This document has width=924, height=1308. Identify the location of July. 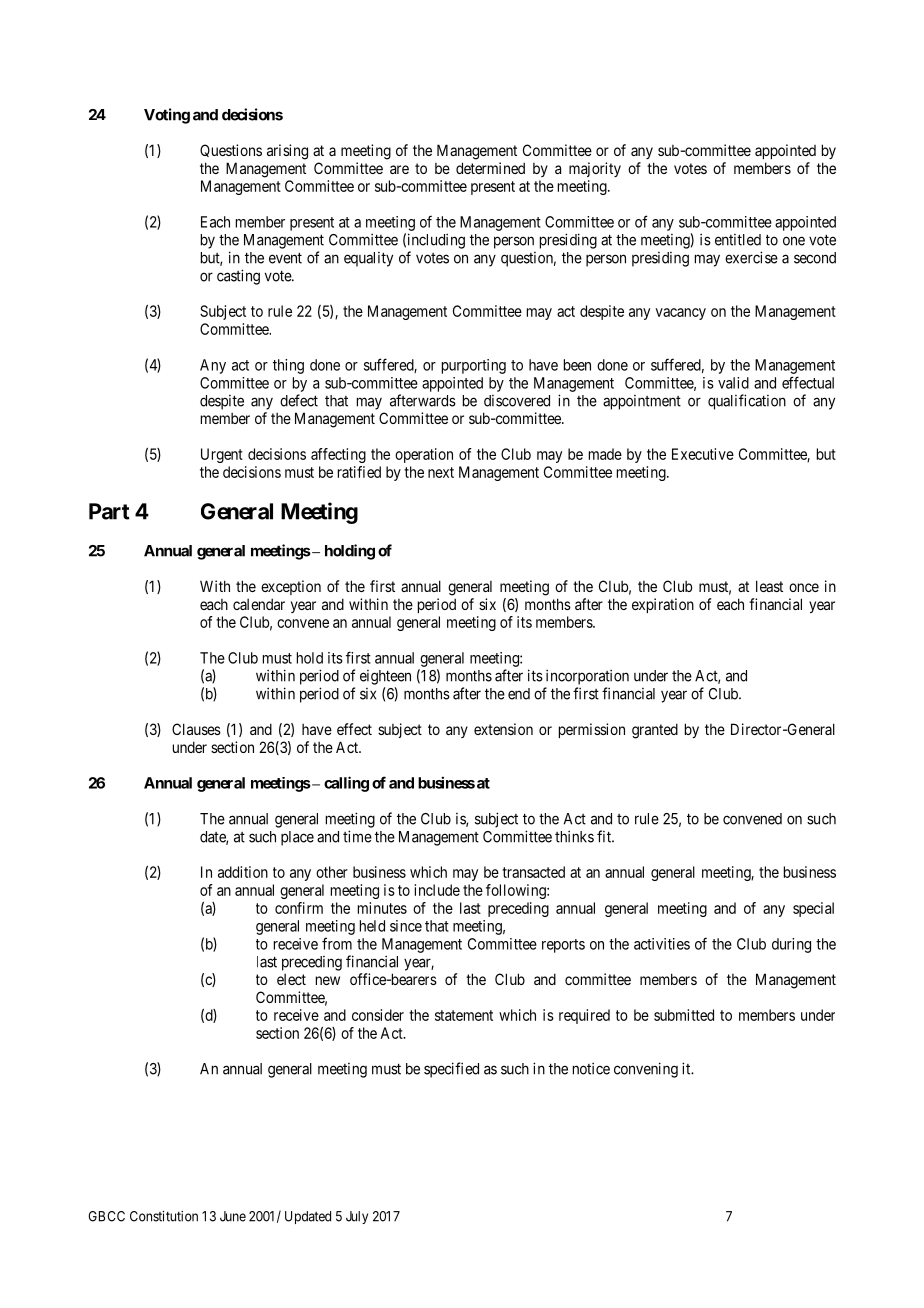
(357, 1217).
